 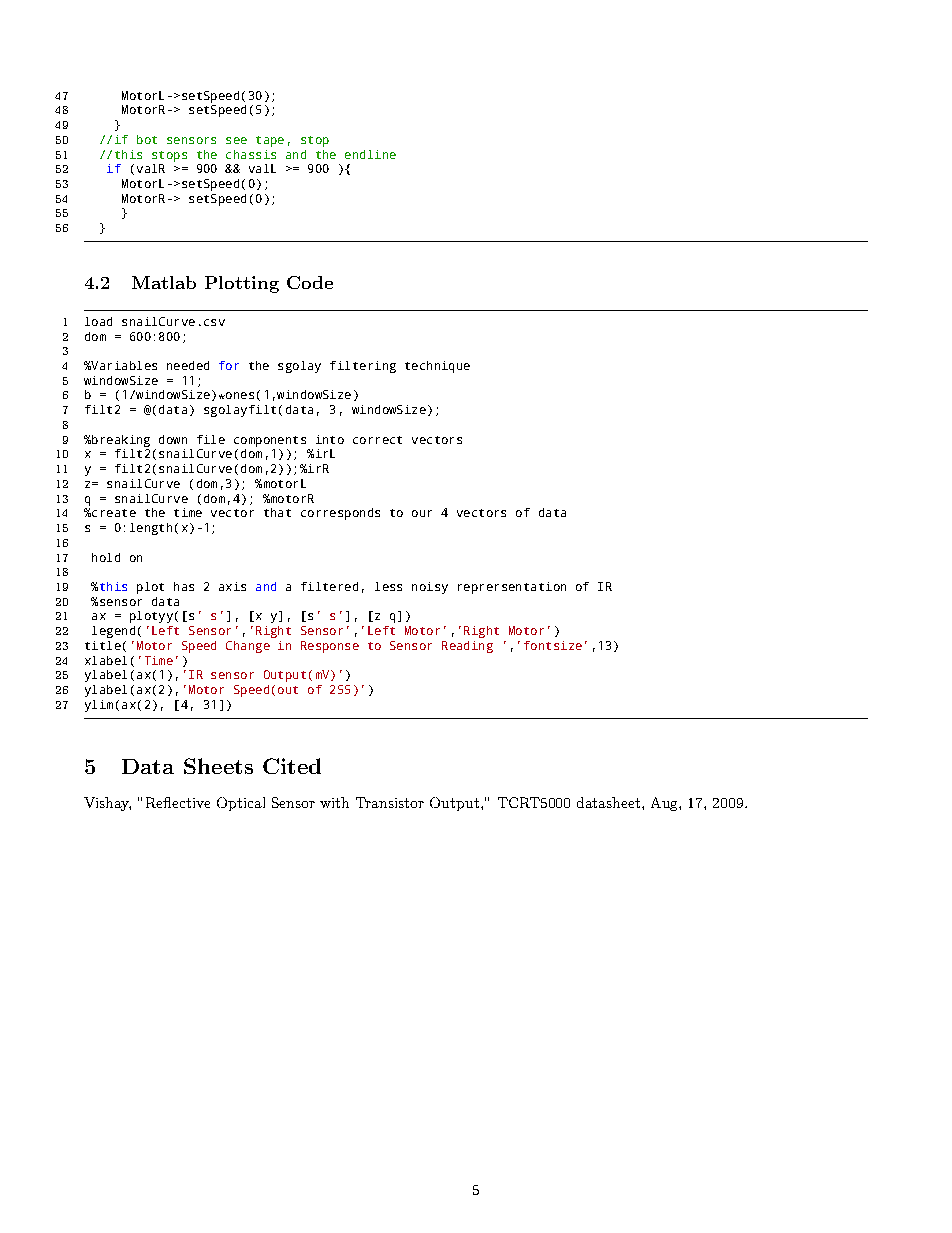 What do you see at coordinates (292, 766) in the screenshot?
I see `Cited` at bounding box center [292, 766].
